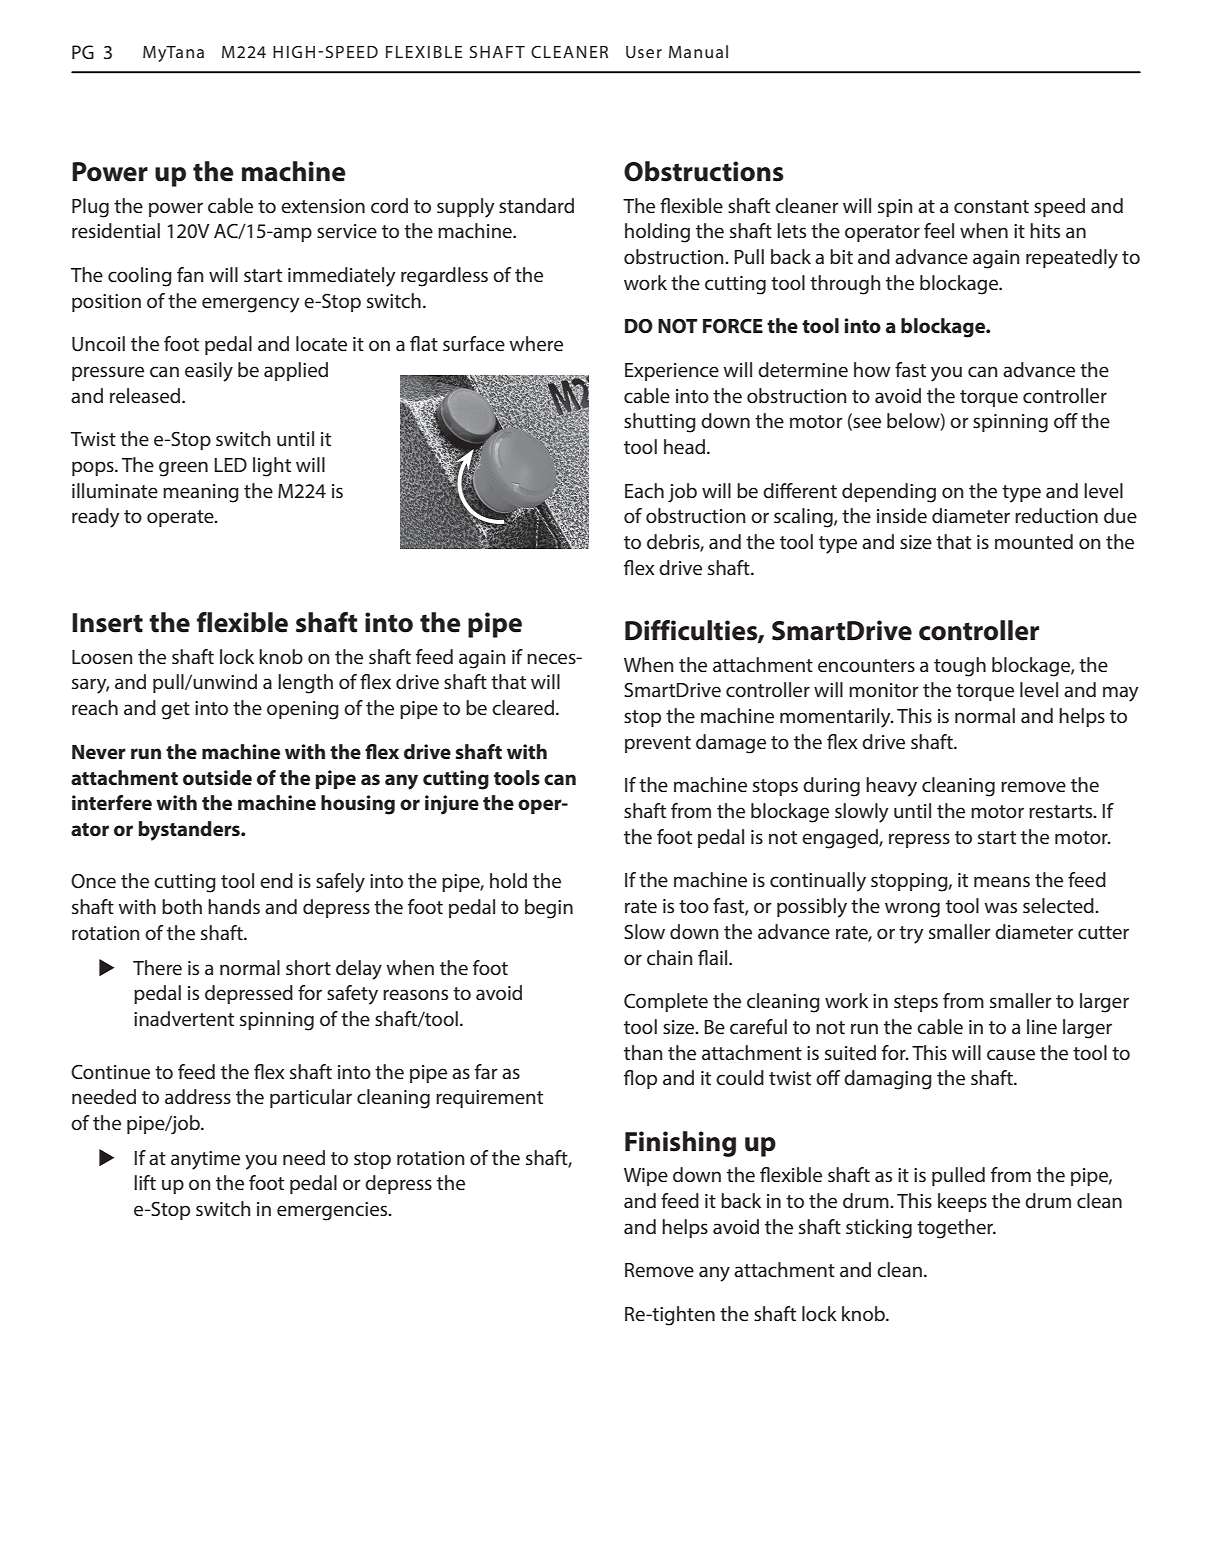 This screenshot has width=1212, height=1568. Describe the element at coordinates (323, 206) in the screenshot. I see `extension` at that location.
